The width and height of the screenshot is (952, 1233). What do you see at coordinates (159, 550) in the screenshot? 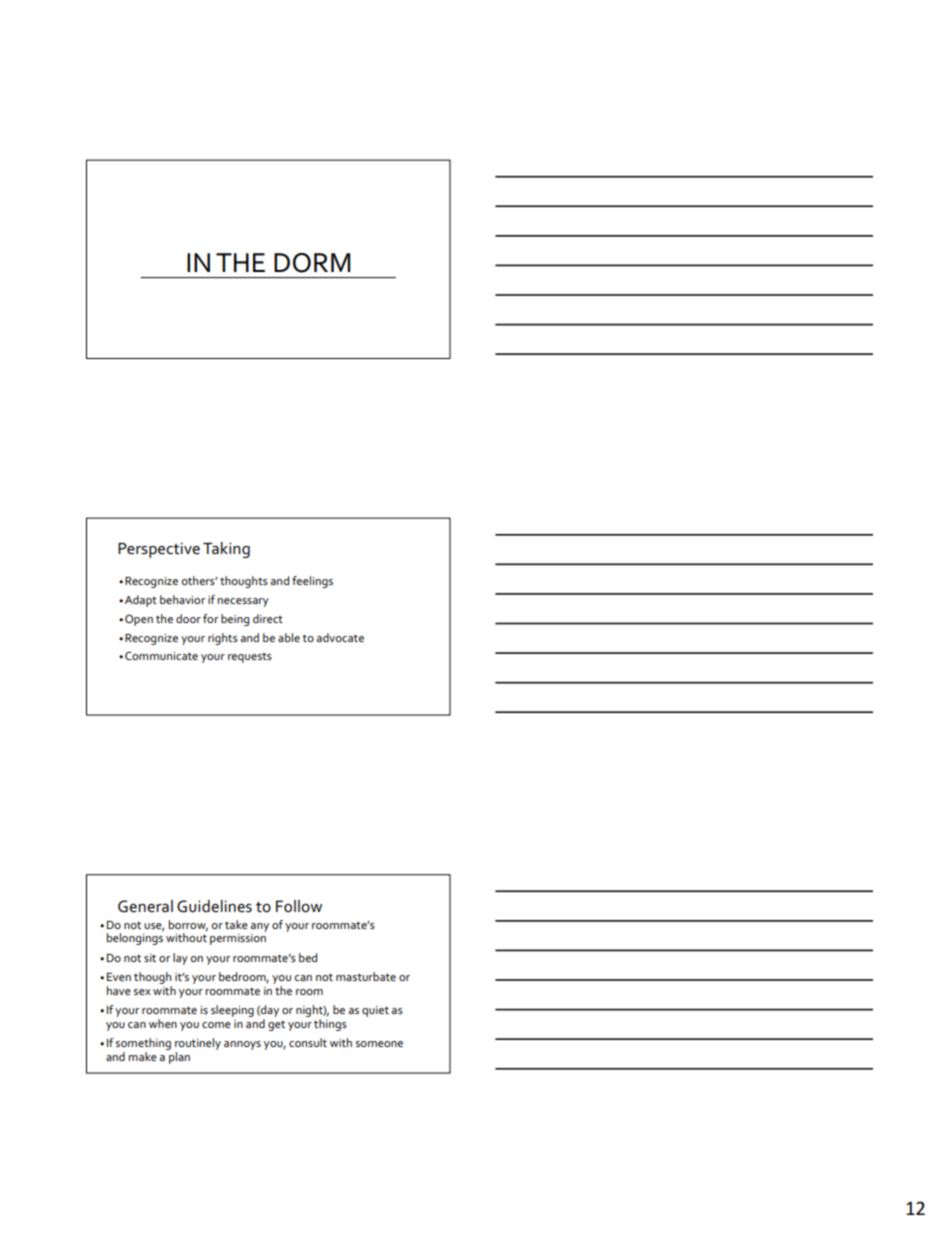
I see `Perspective` at bounding box center [159, 550].
